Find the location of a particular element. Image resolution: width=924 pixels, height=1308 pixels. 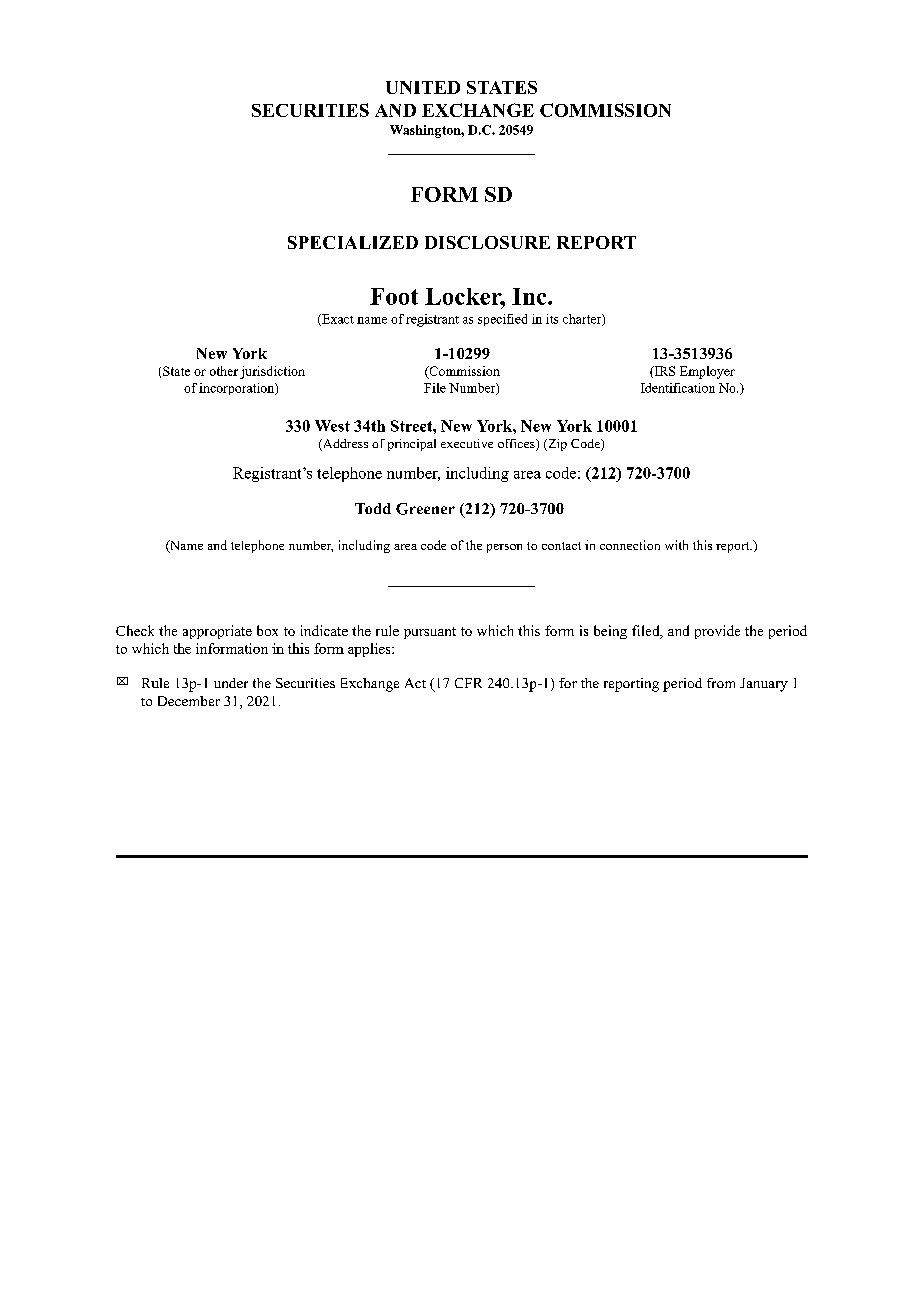

Identification is located at coordinates (678, 388).
